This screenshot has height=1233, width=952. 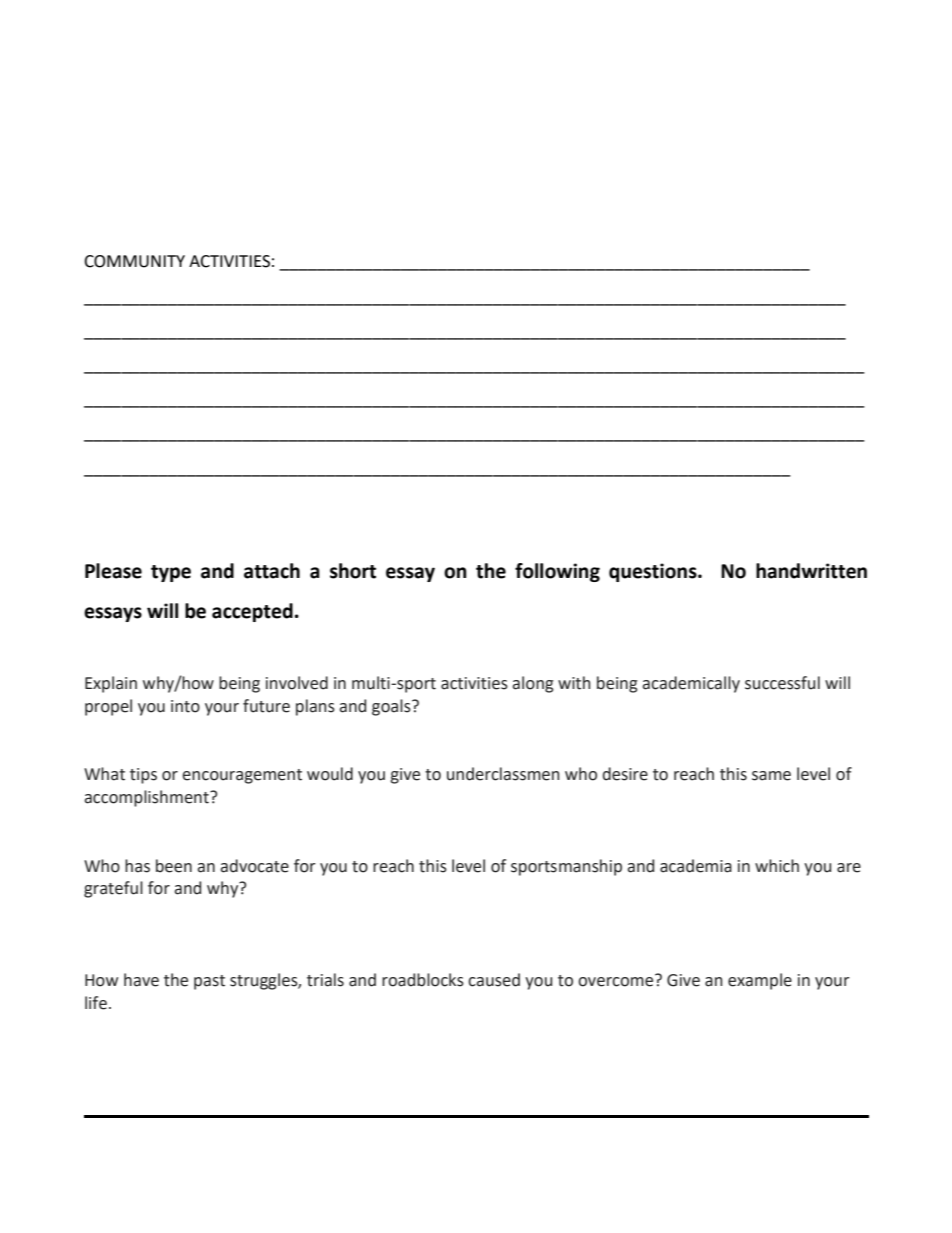 I want to click on Please, so click(x=113, y=571).
